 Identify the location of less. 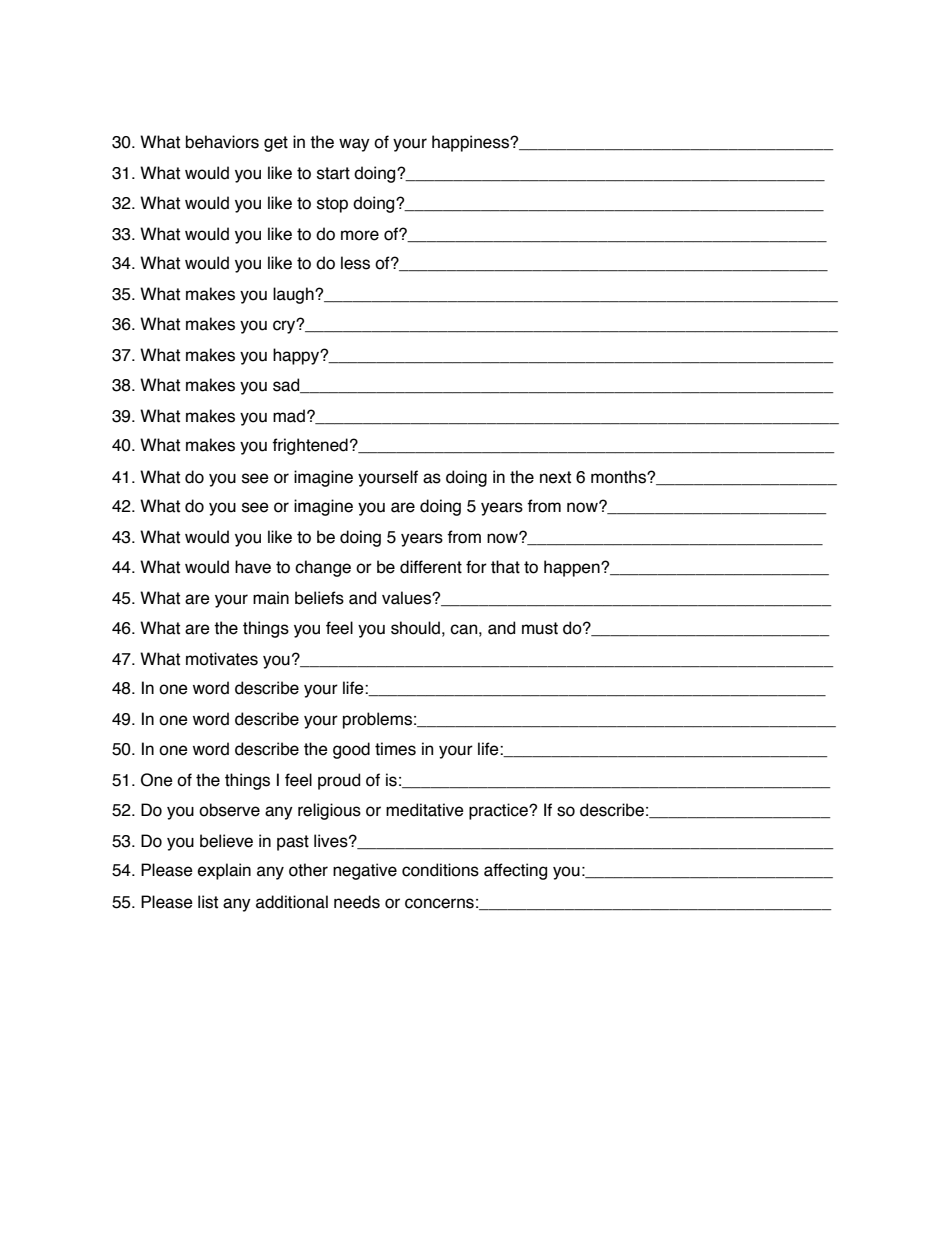
(355, 263).
